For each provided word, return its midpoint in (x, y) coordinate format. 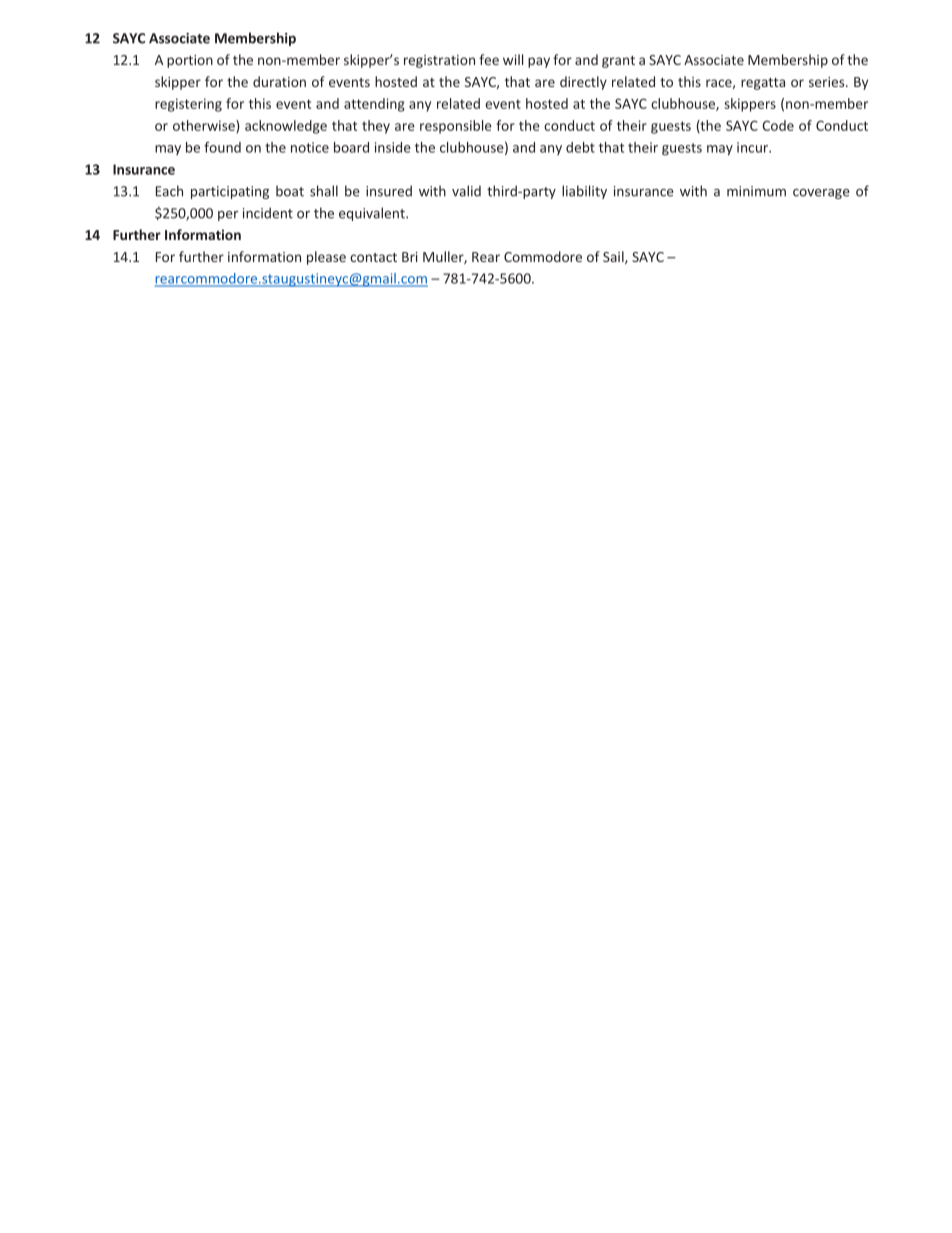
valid (466, 191)
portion (190, 61)
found (222, 147)
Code (778, 125)
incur (753, 147)
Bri (410, 257)
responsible (456, 127)
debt (580, 147)
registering (188, 105)
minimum (756, 191)
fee (489, 59)
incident (268, 213)
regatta (763, 84)
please (326, 258)
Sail (614, 257)
